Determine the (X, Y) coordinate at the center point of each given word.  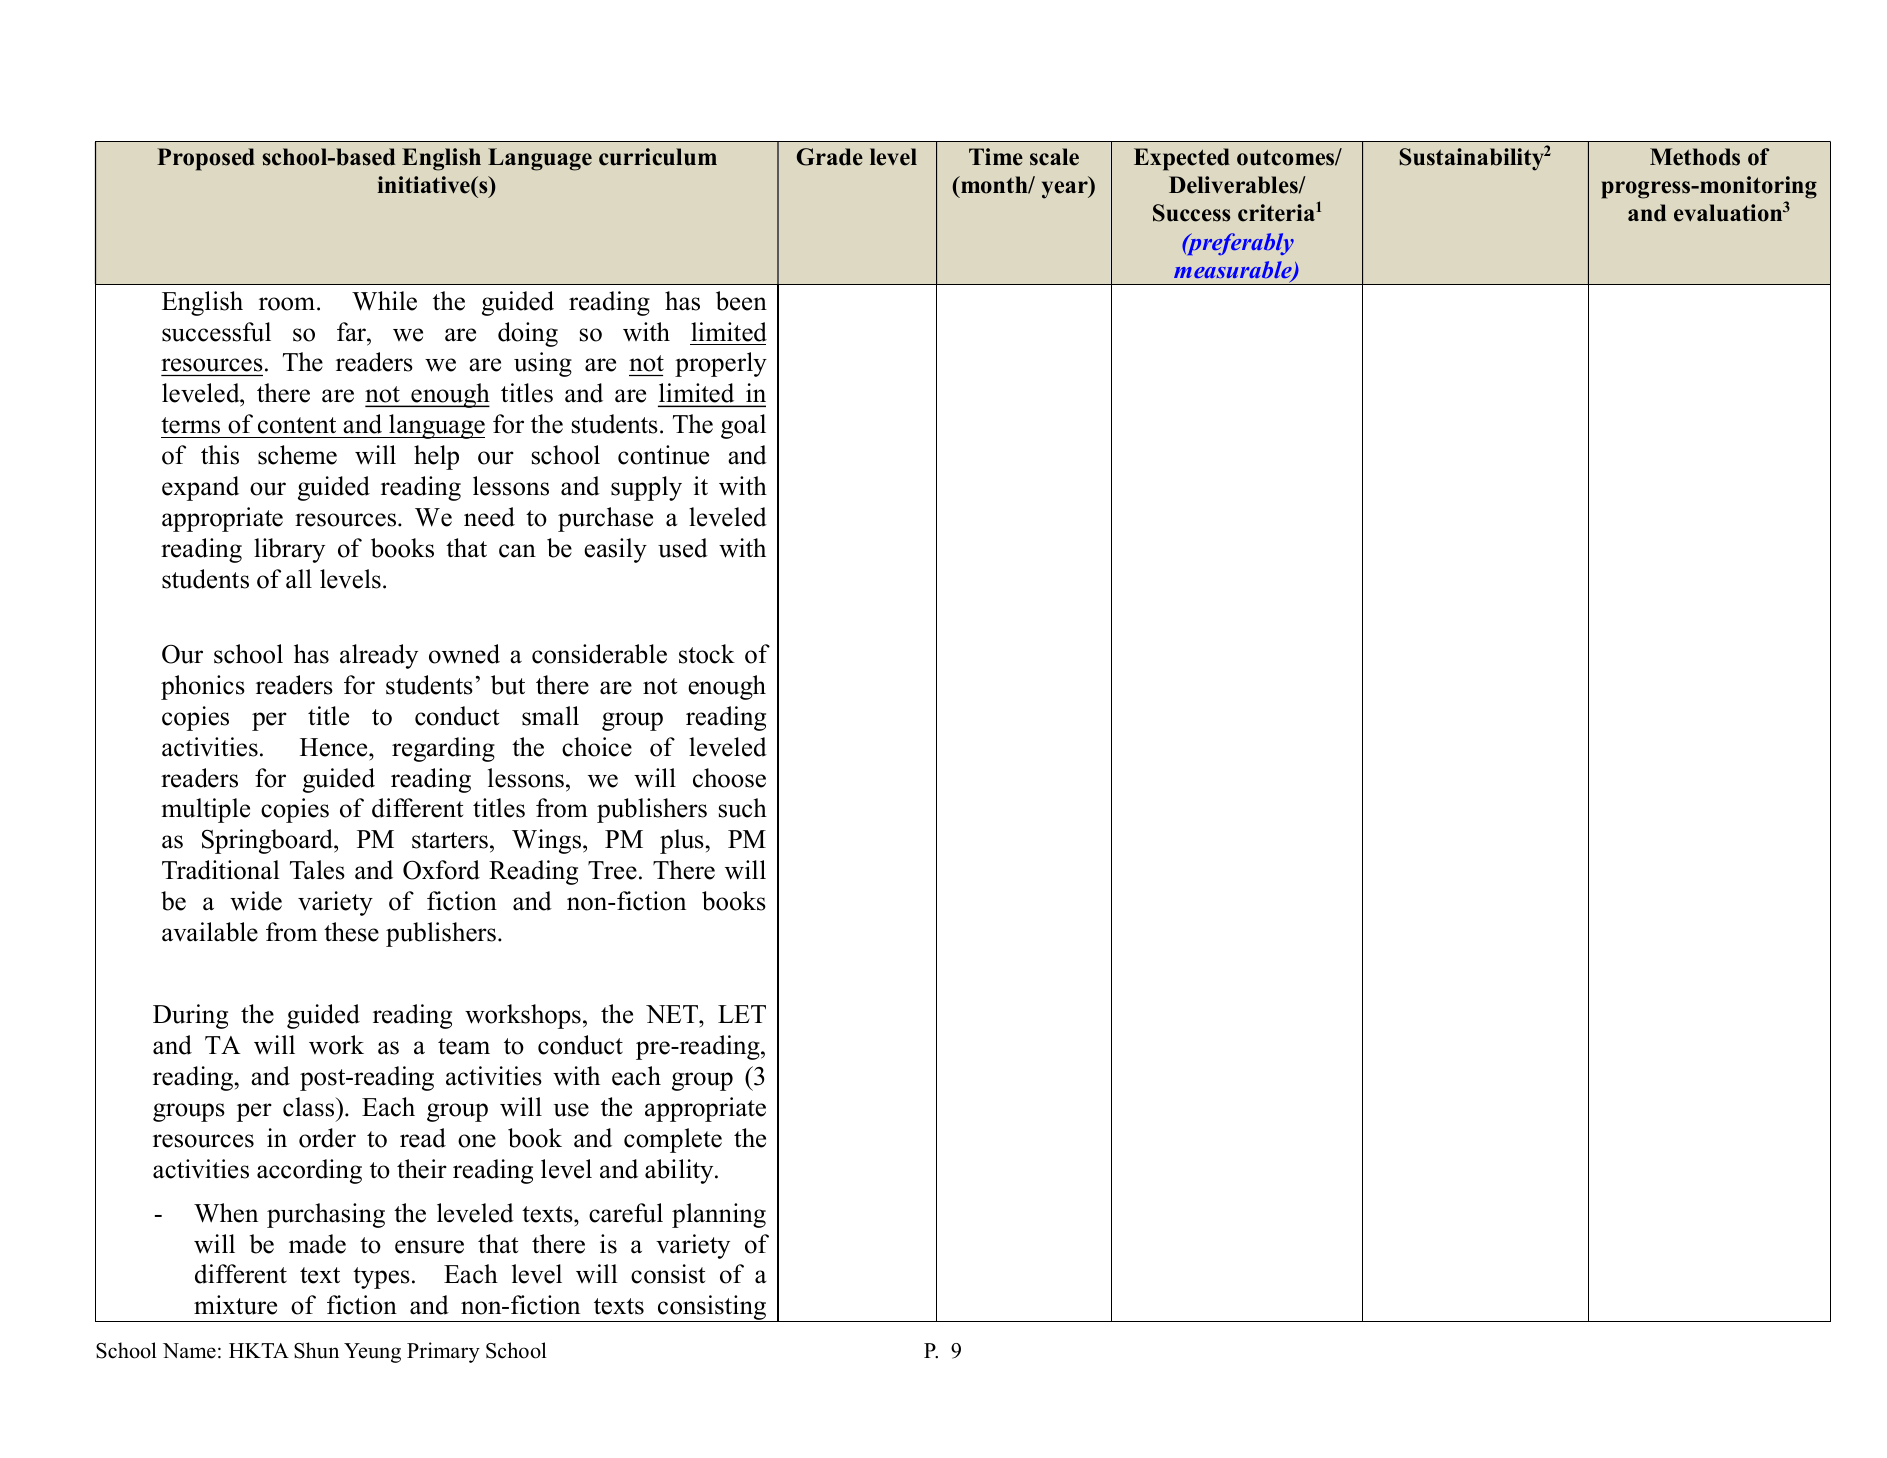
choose (729, 778)
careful (626, 1213)
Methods (1695, 157)
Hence (335, 747)
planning (719, 1215)
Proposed (206, 159)
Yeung (372, 1353)
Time (996, 157)
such (743, 808)
